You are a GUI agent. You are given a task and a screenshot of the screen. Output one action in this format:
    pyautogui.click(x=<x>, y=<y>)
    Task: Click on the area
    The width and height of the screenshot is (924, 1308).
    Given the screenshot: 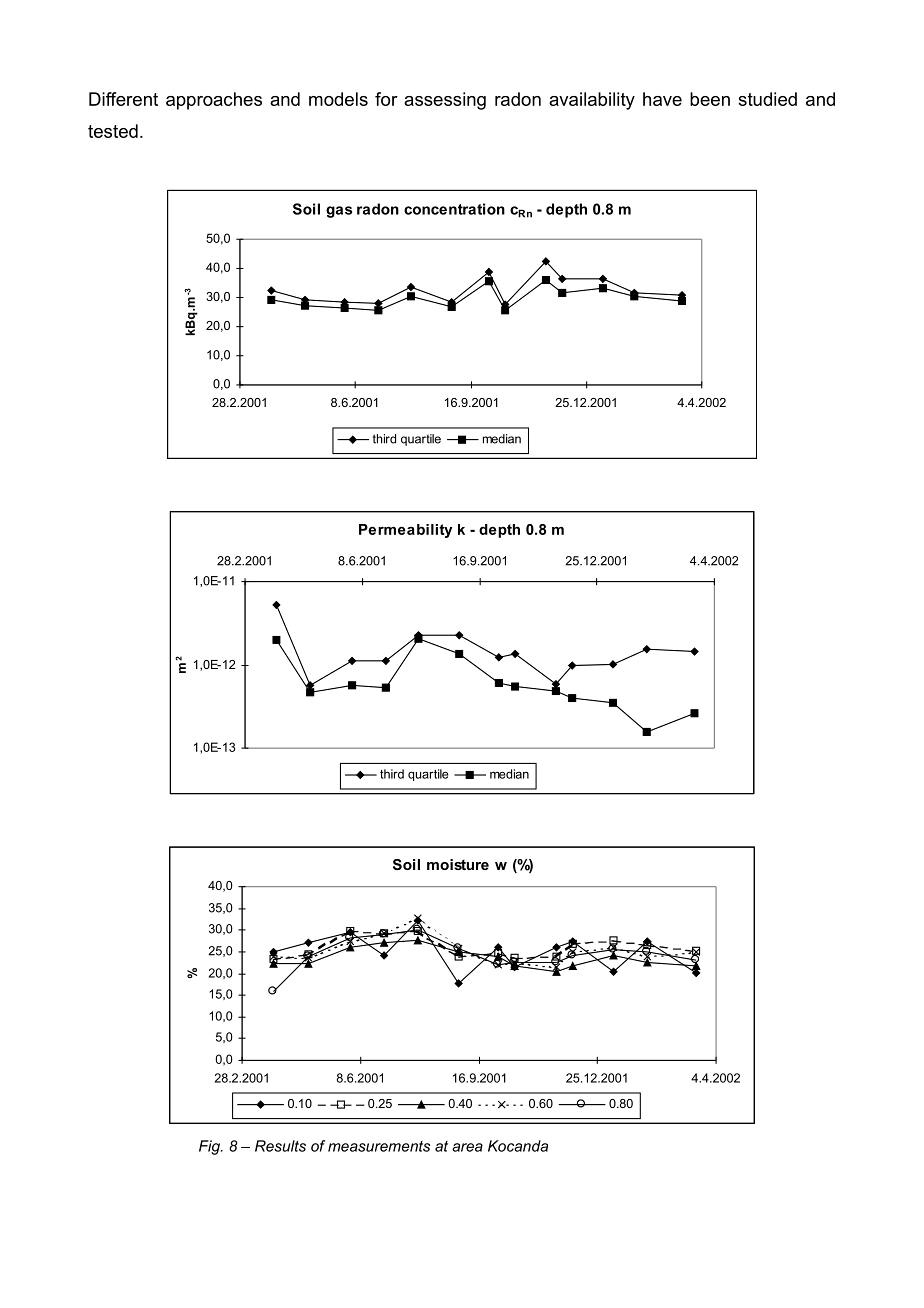 What is the action you would take?
    pyautogui.click(x=467, y=1147)
